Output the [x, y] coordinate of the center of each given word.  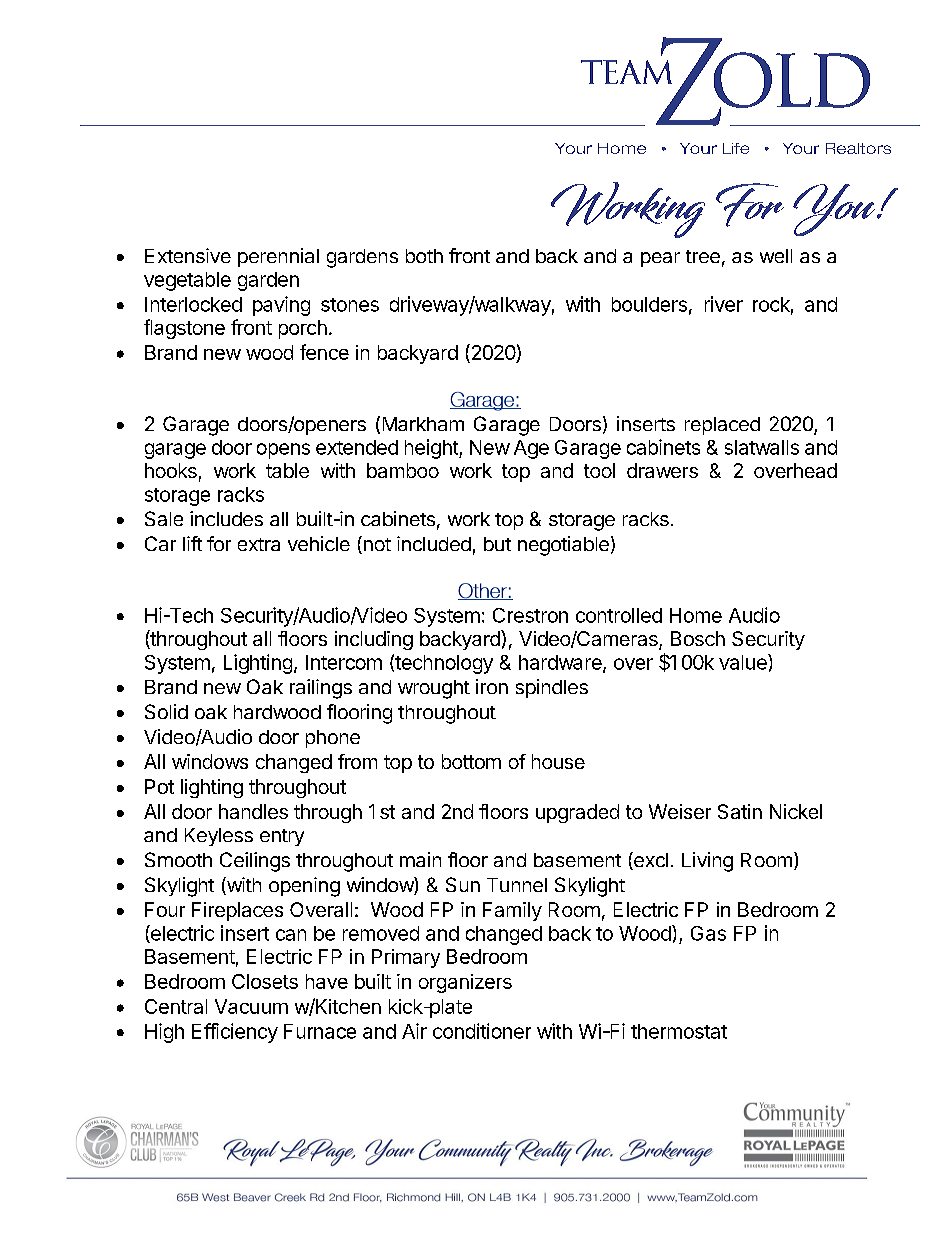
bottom [471, 761]
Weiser [680, 811]
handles [253, 811]
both [424, 256]
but [497, 544]
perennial [278, 257]
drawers [662, 470]
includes [226, 518]
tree [703, 256]
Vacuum [251, 1006]
